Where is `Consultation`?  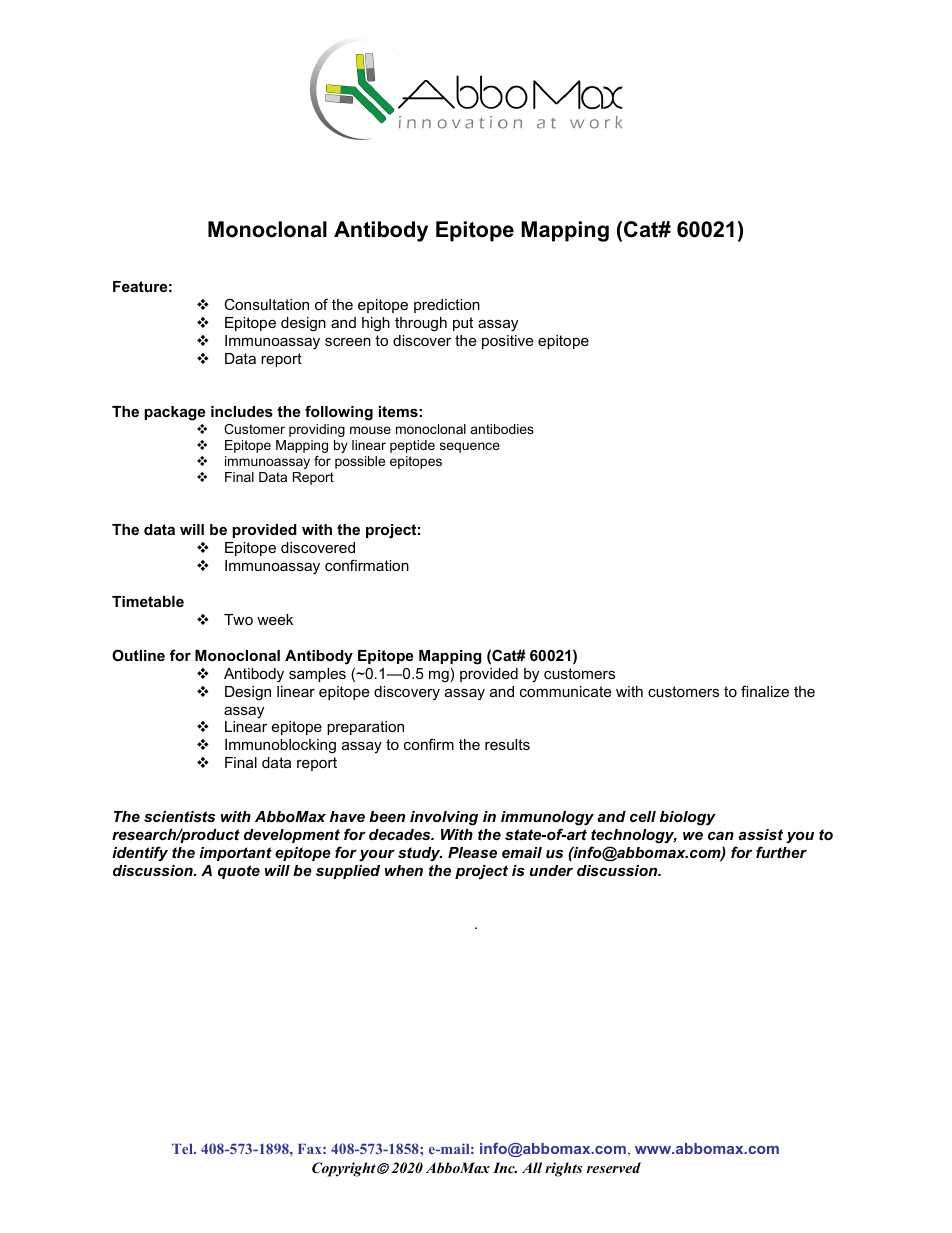
Consultation is located at coordinates (266, 304).
